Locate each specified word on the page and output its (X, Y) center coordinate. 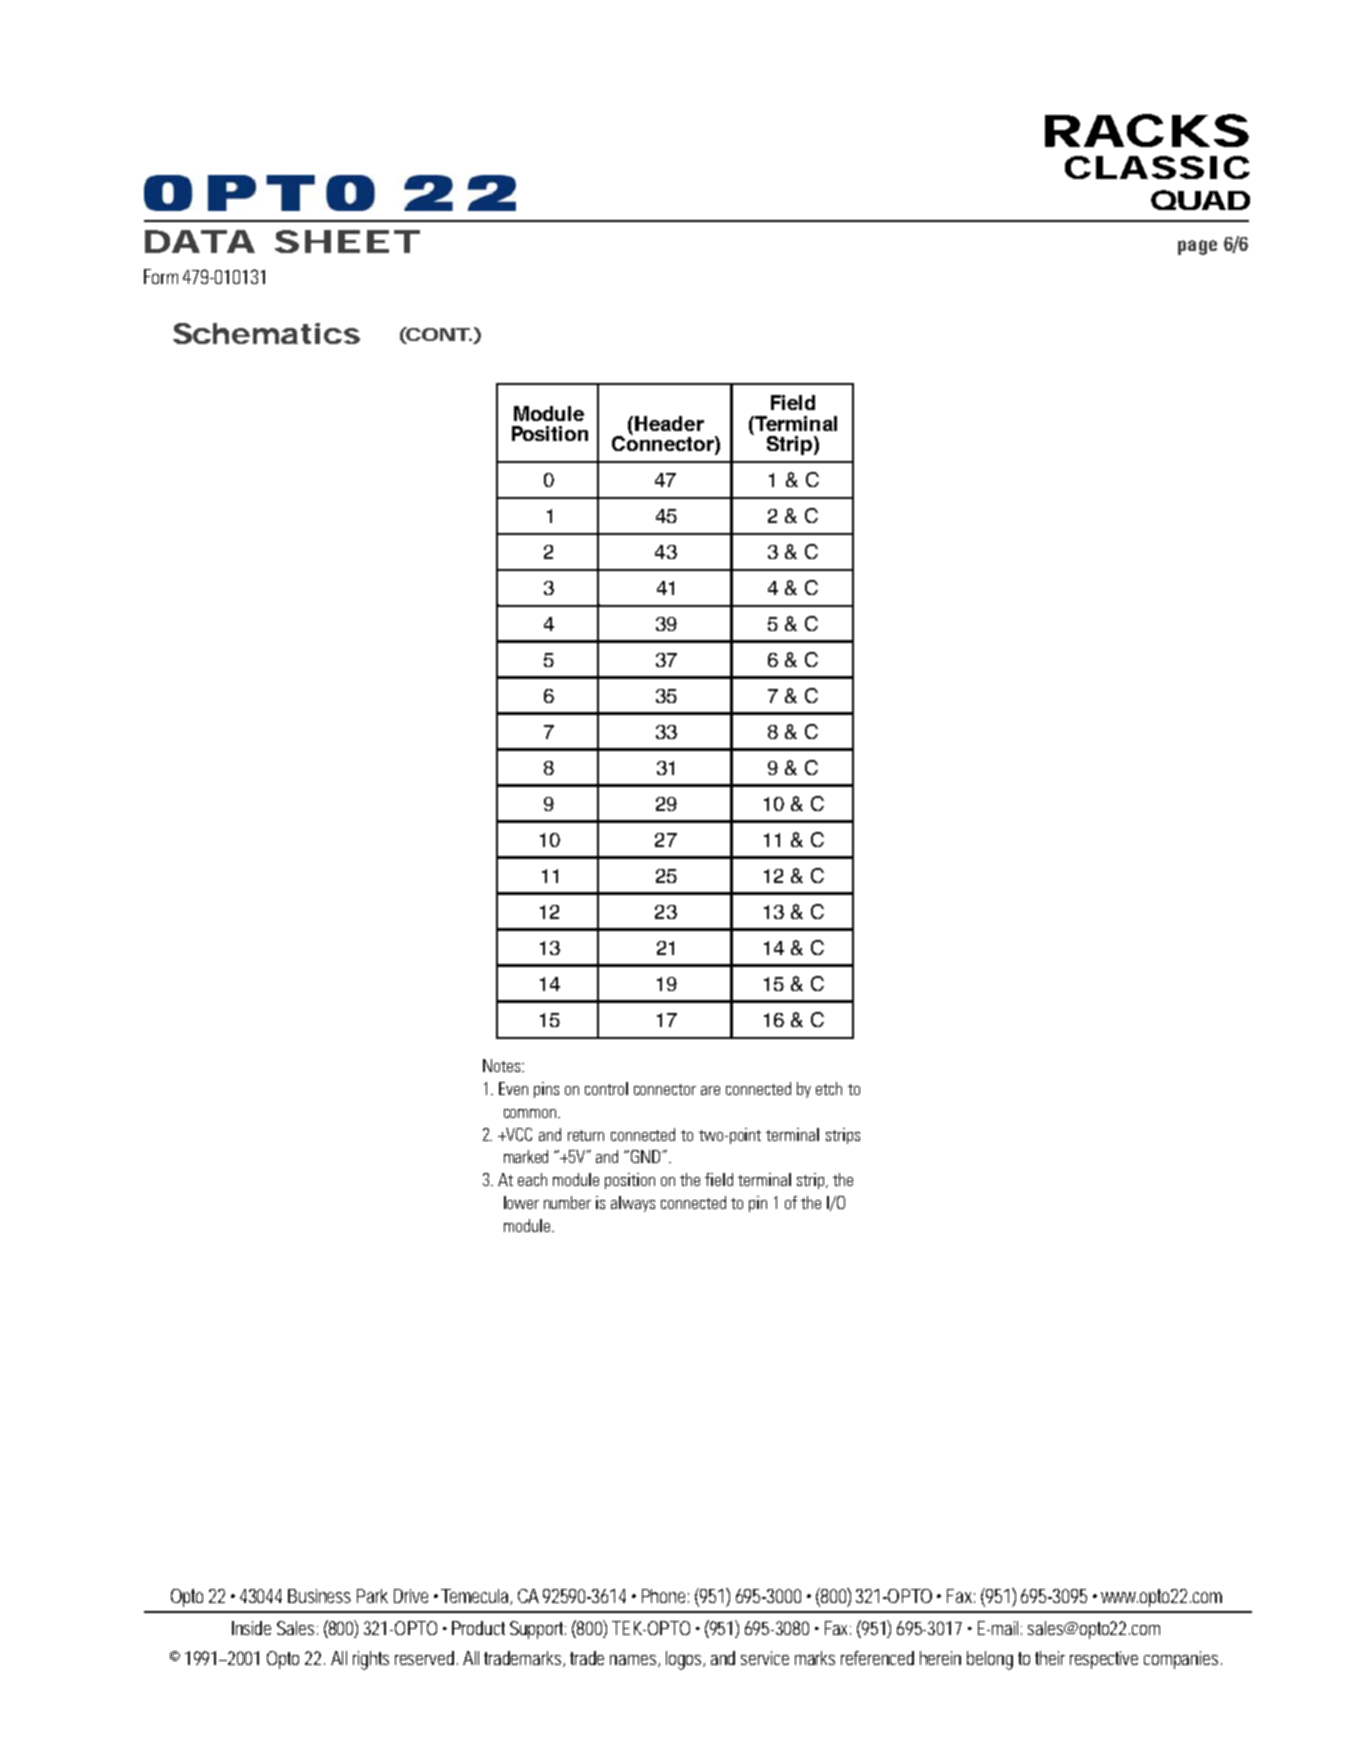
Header (669, 423)
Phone (665, 1596)
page (1197, 247)
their (1050, 1658)
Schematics (266, 333)
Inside (251, 1628)
